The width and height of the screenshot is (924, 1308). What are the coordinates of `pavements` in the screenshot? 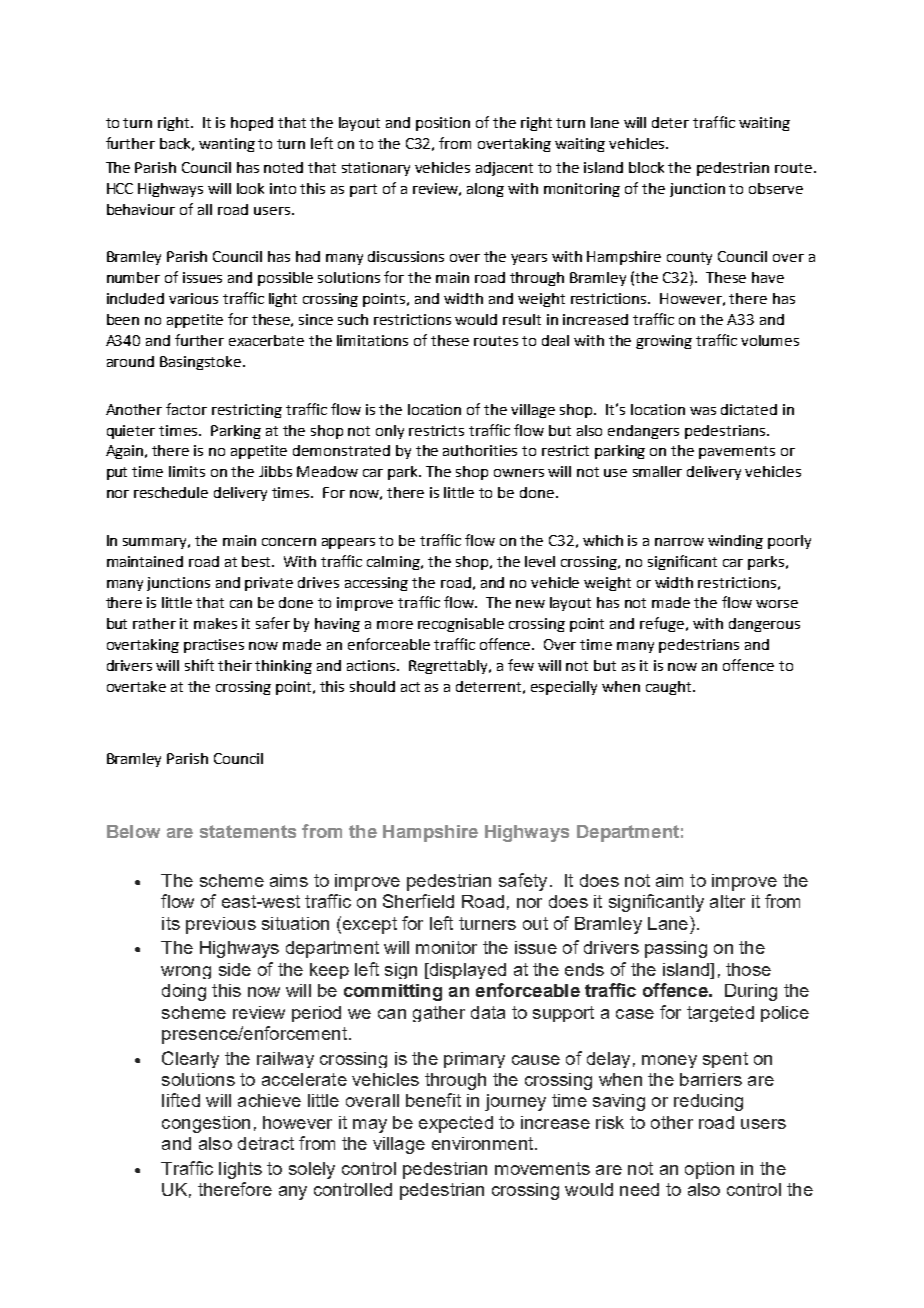 It's located at (737, 452).
